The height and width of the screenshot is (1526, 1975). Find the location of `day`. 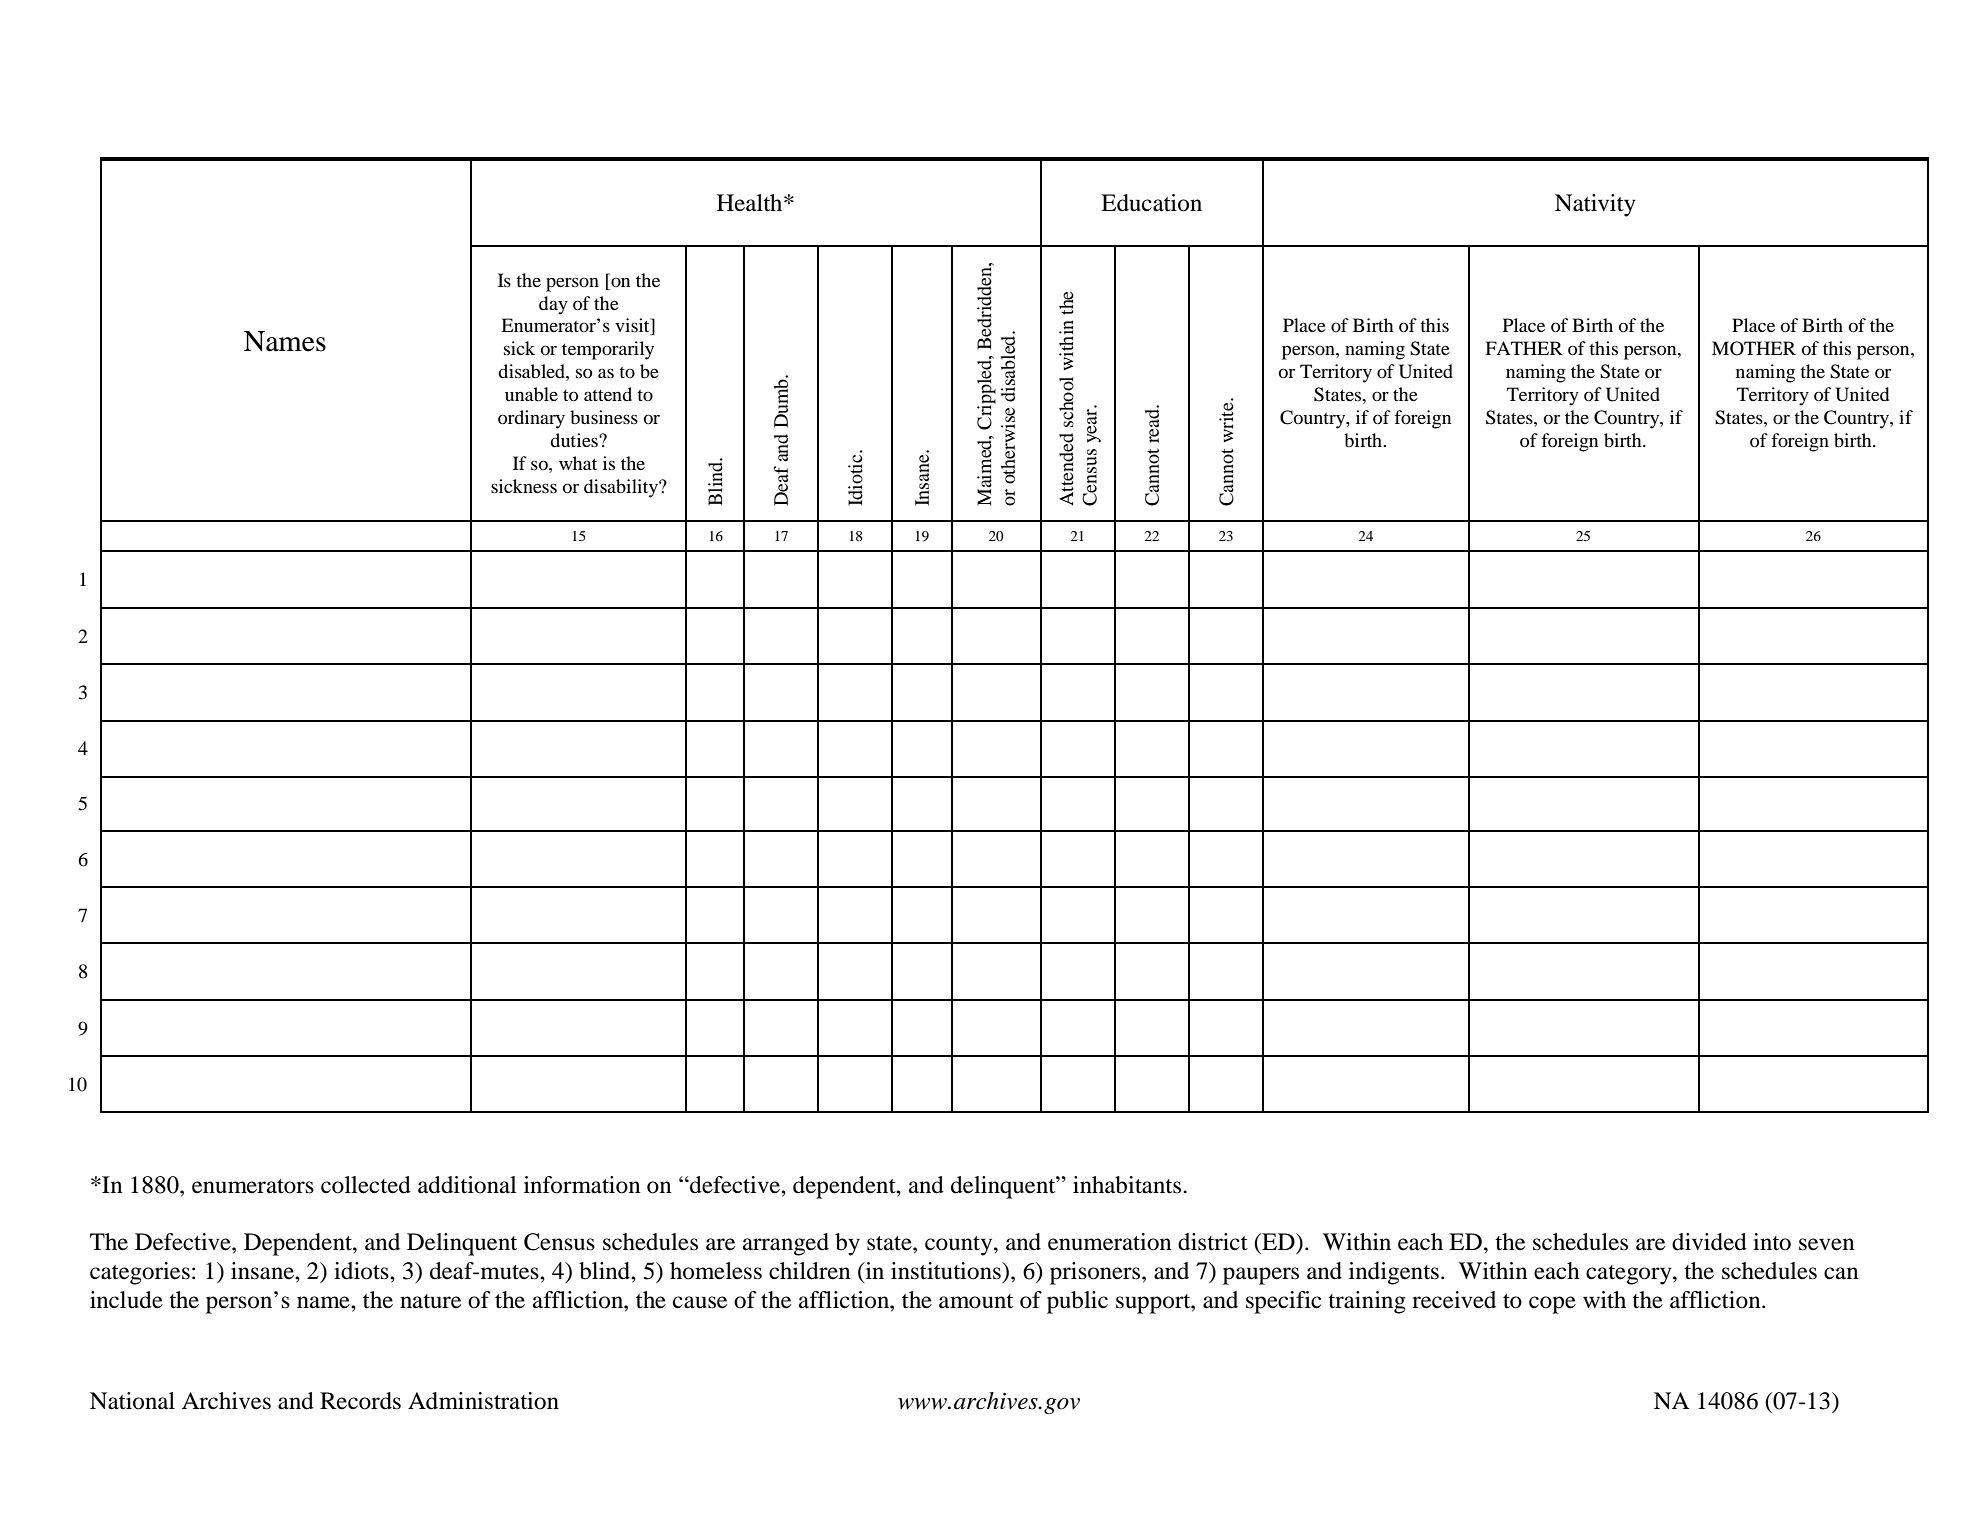

day is located at coordinates (553, 305).
